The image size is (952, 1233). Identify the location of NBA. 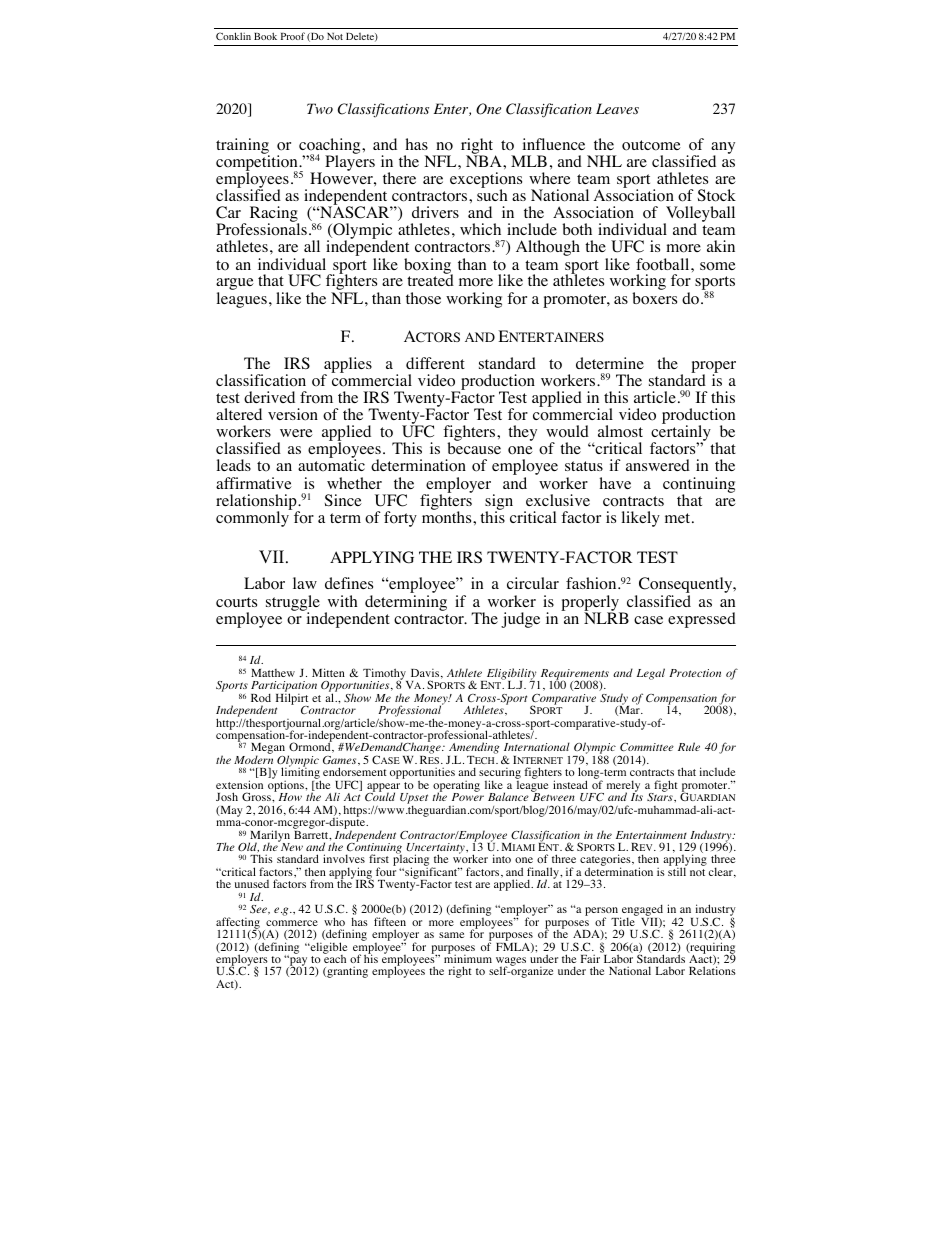
(485, 160).
